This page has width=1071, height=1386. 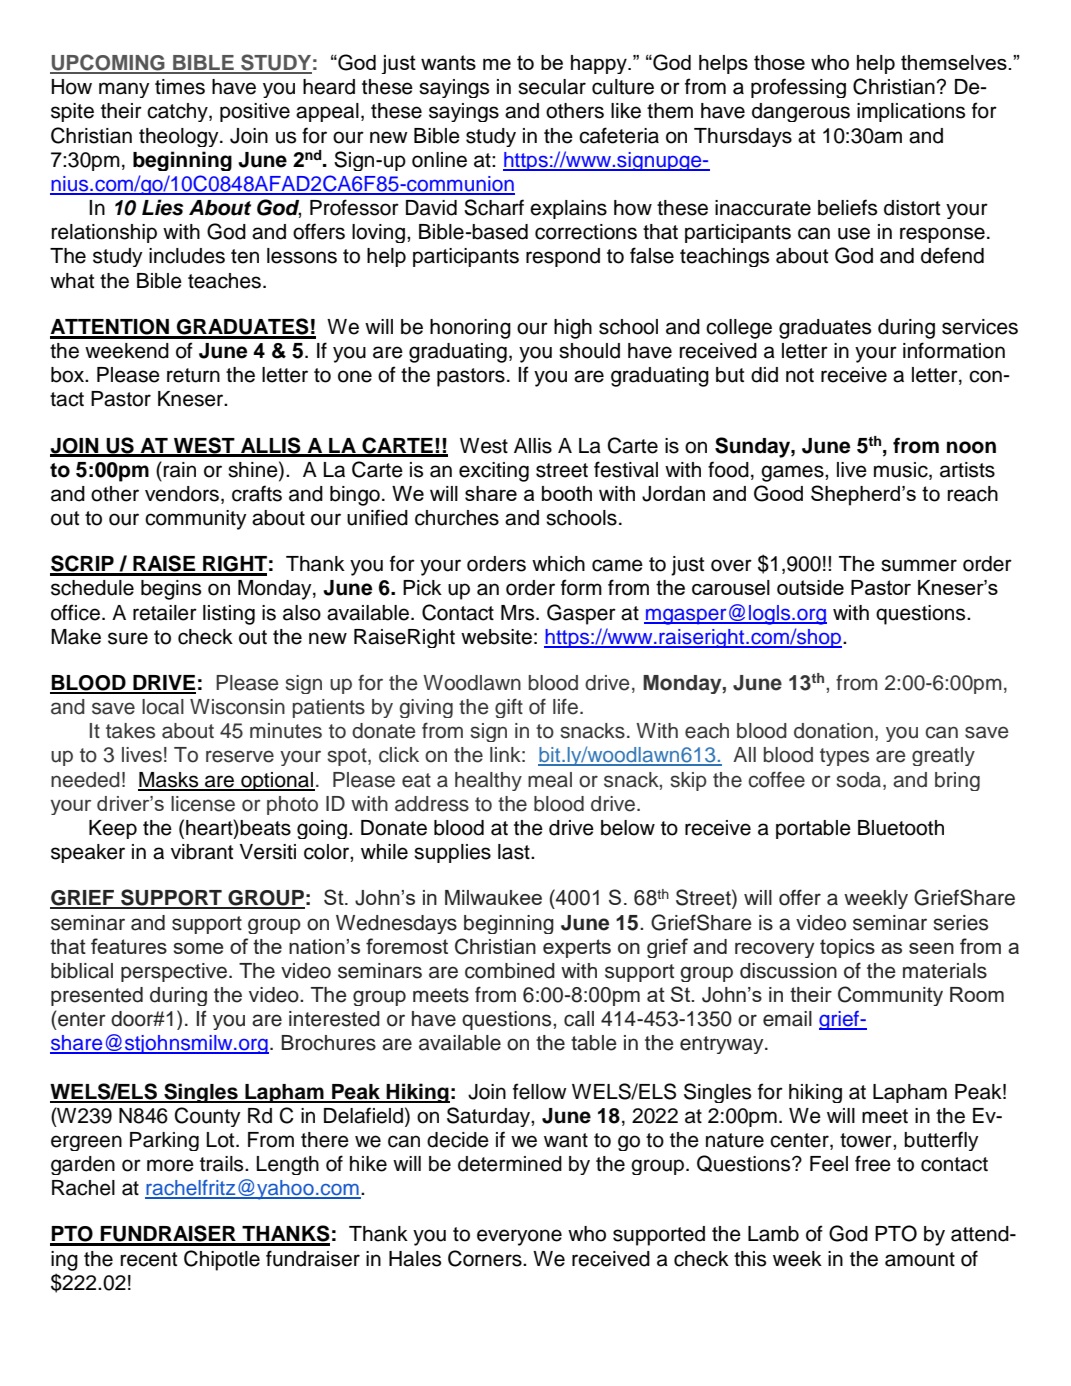 I want to click on times, so click(x=180, y=87).
